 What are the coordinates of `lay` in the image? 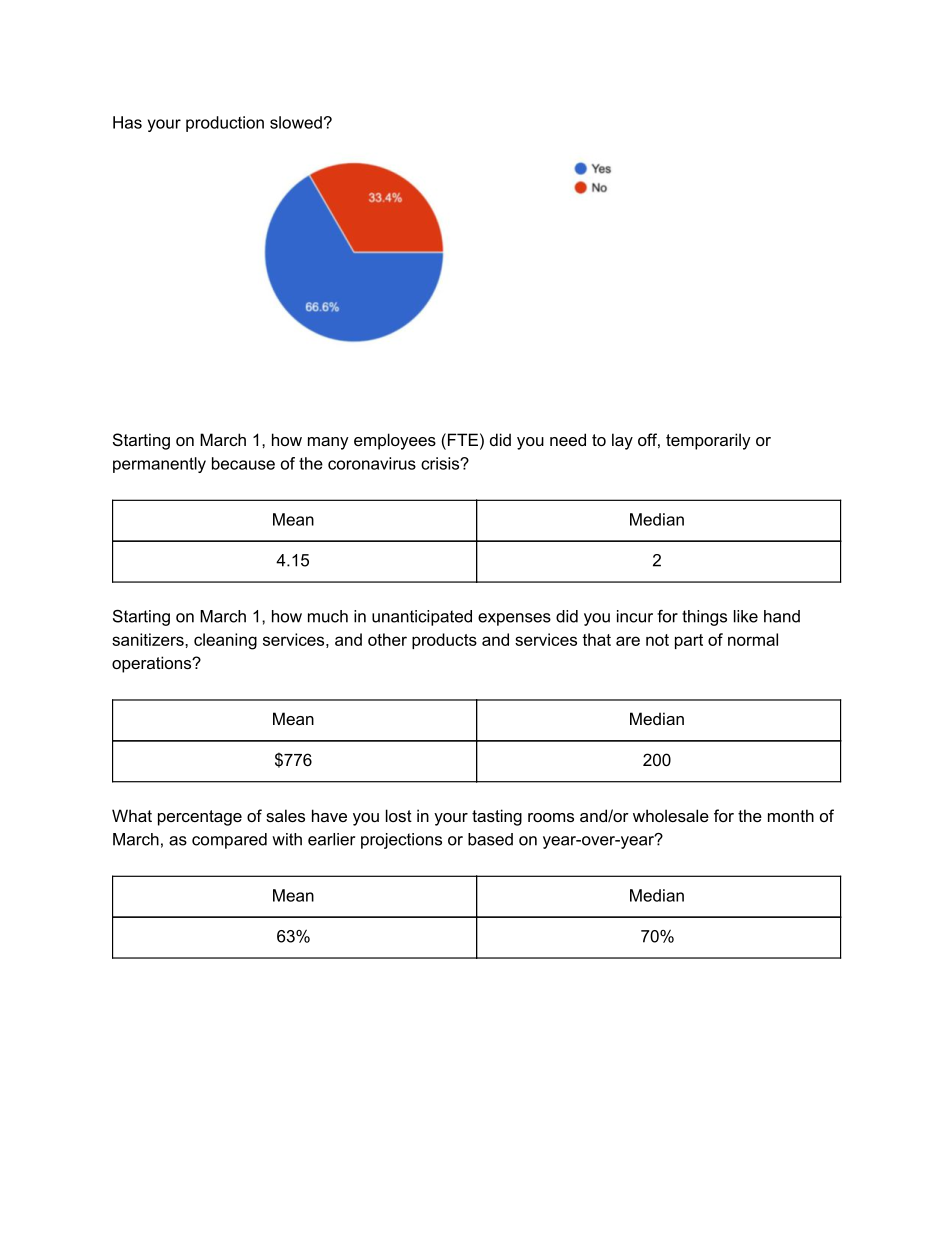 It's located at (622, 441).
